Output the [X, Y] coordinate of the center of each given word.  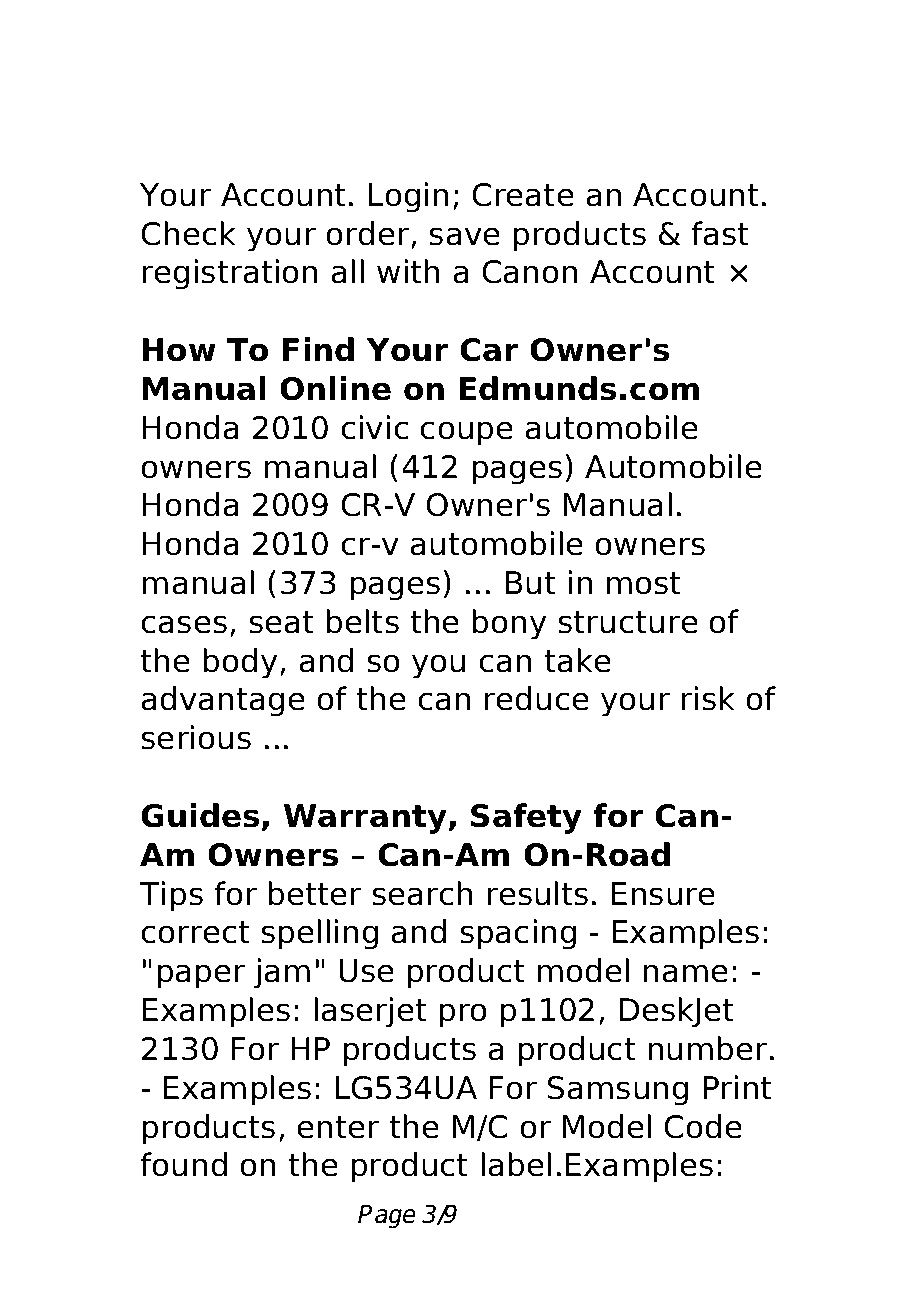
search [422, 893]
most [644, 583]
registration [230, 274]
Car [489, 350]
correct [195, 932]
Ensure [663, 894]
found [183, 1164]
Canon [529, 272]
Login [408, 197]
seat [281, 622]
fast [720, 233]
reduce [537, 698]
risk [708, 698]
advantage [223, 701]
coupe [466, 433]
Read [184, 71]
